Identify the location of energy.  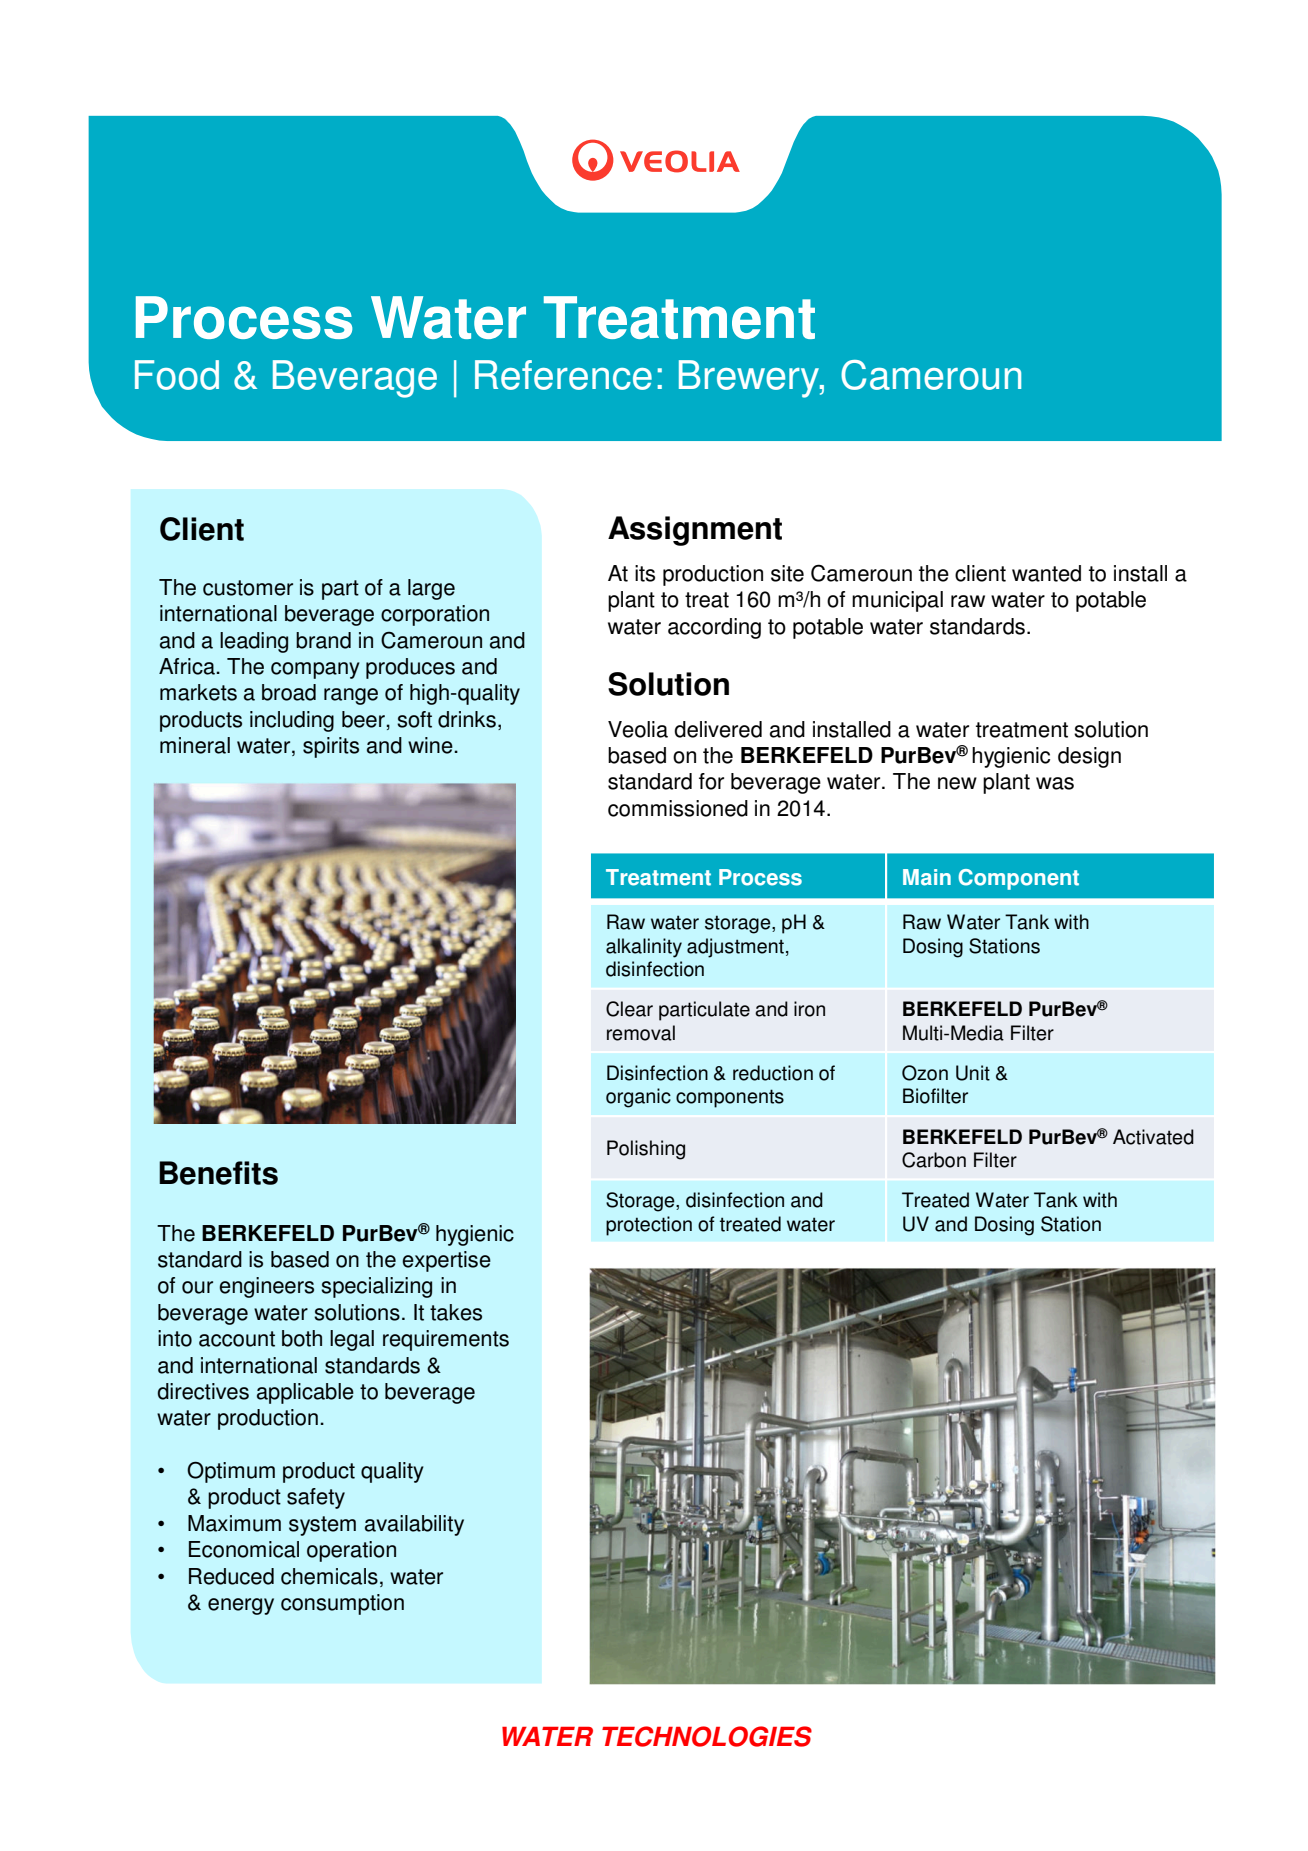
(241, 1606).
